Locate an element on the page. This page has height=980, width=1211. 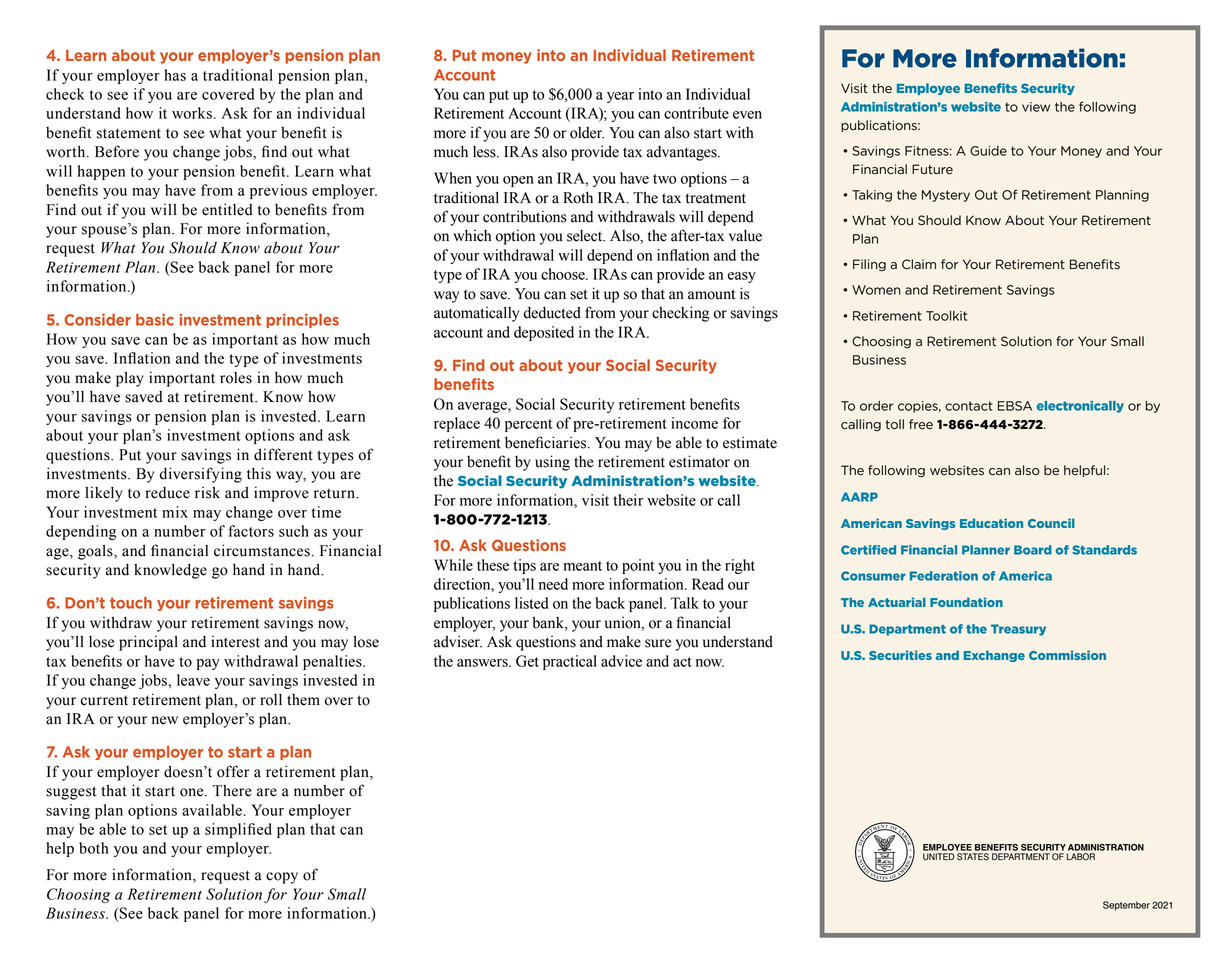
leave is located at coordinates (193, 680).
